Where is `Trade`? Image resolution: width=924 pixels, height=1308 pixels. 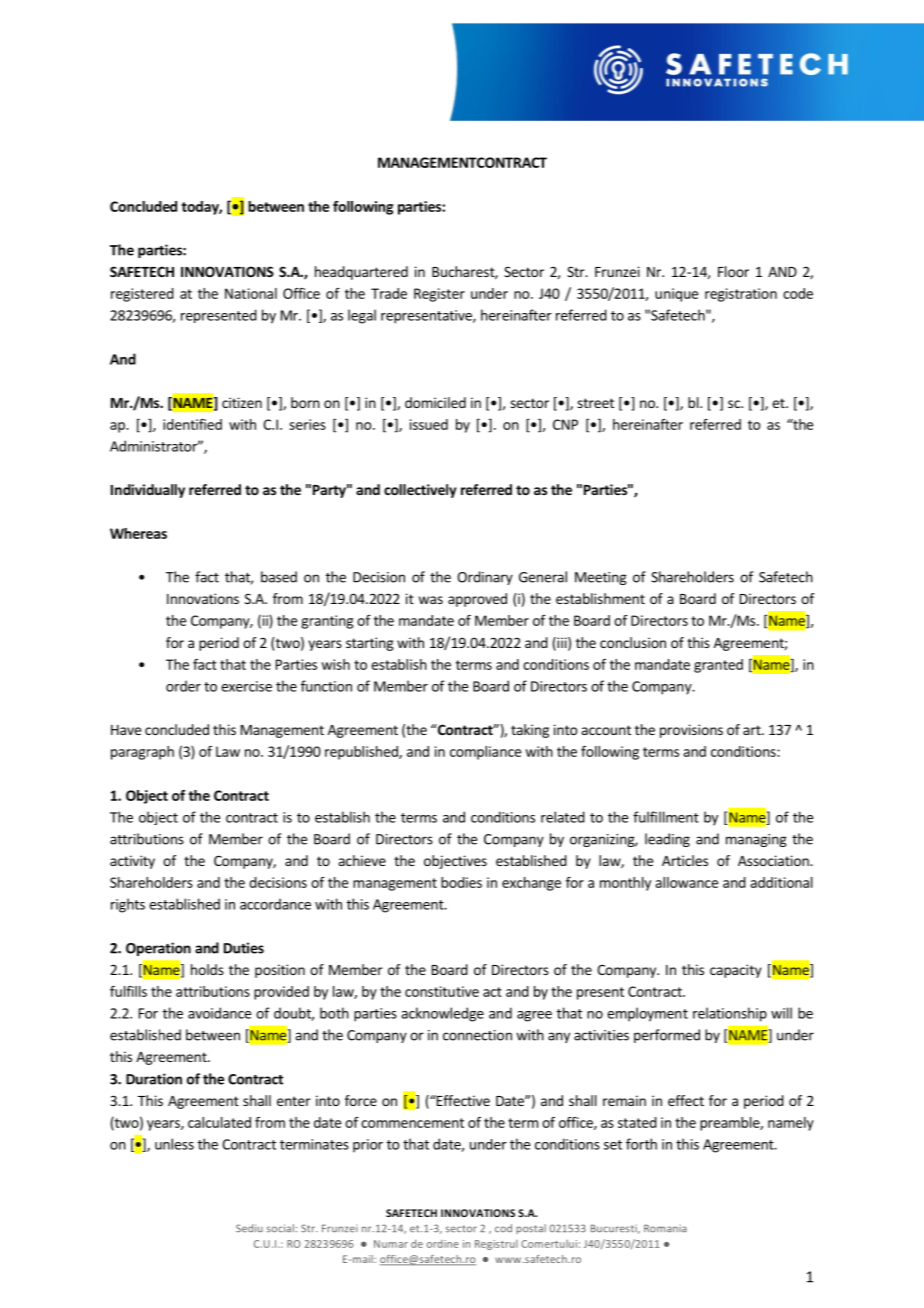 Trade is located at coordinates (389, 293).
